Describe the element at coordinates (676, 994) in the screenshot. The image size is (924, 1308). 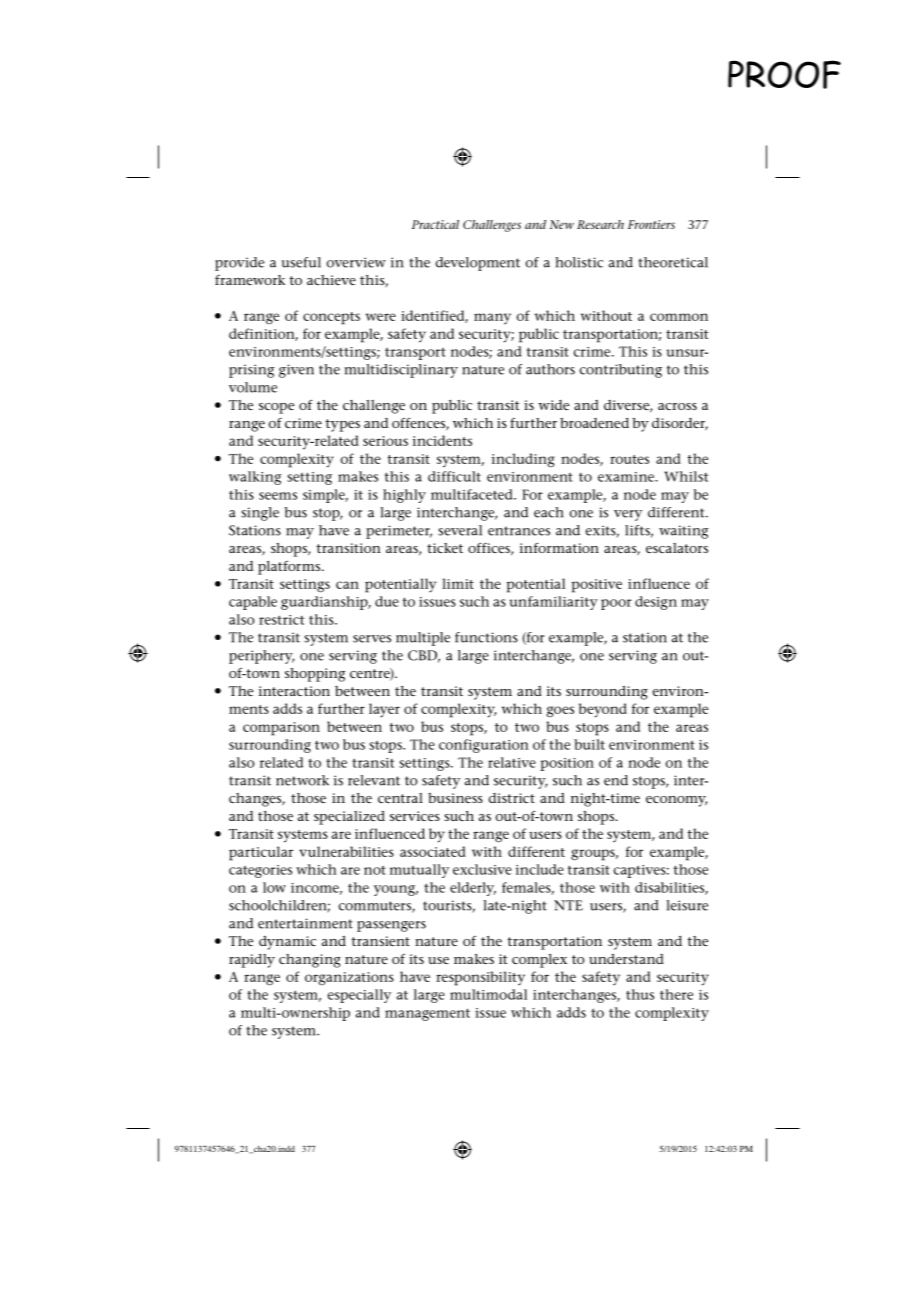
I see `there` at that location.
